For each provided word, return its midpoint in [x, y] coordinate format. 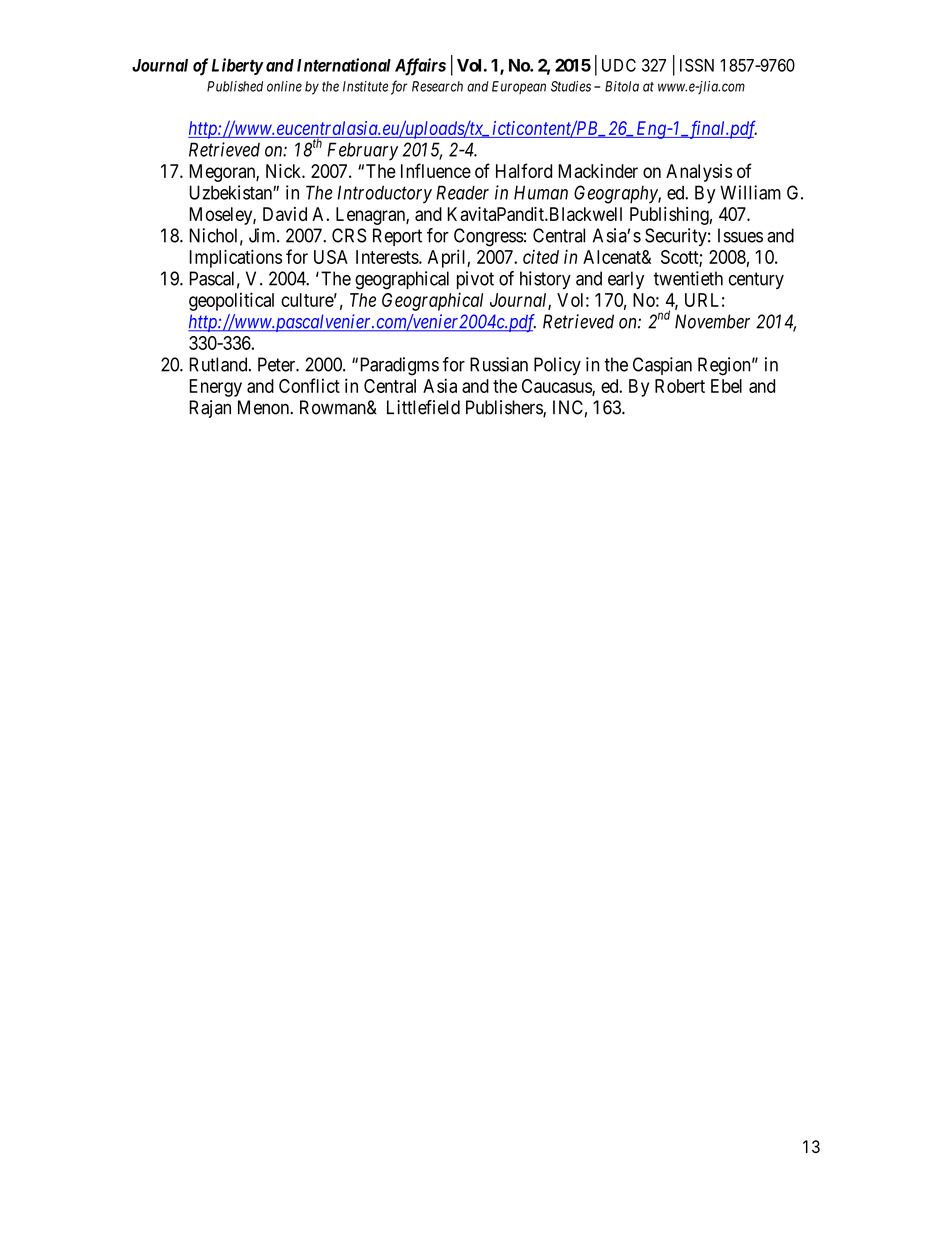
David [285, 214]
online [284, 86]
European [519, 87]
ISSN [697, 65]
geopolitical [231, 301]
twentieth [688, 278]
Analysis [699, 173]
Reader [462, 192]
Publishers [505, 408]
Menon [265, 407]
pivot [475, 280]
